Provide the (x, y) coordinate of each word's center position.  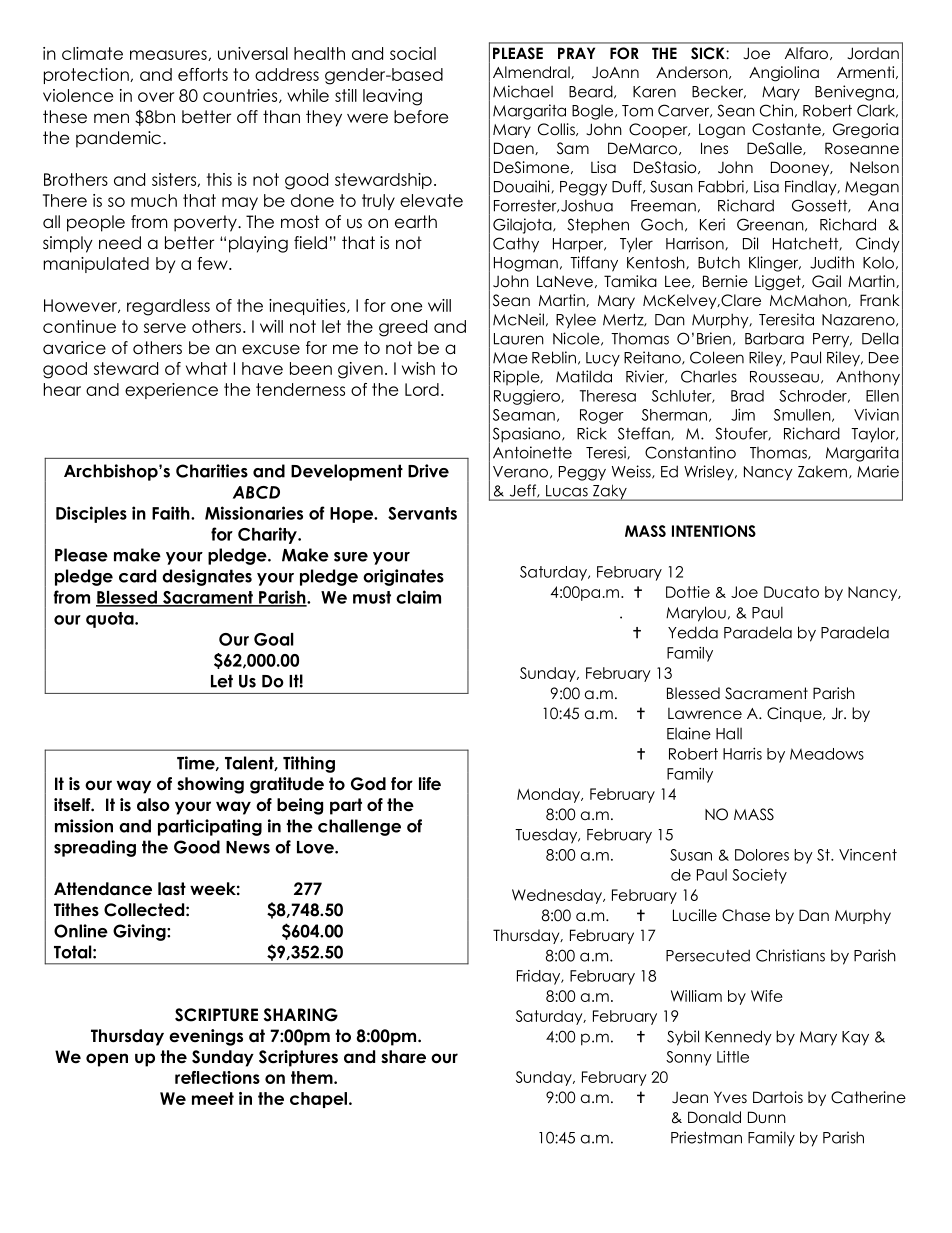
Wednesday (558, 896)
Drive (428, 471)
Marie (878, 471)
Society (759, 876)
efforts (203, 74)
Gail (826, 281)
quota (111, 620)
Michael (523, 91)
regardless (168, 307)
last (172, 889)
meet (213, 1098)
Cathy (516, 245)
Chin (776, 110)
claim (418, 597)
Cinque (795, 714)
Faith (172, 513)
